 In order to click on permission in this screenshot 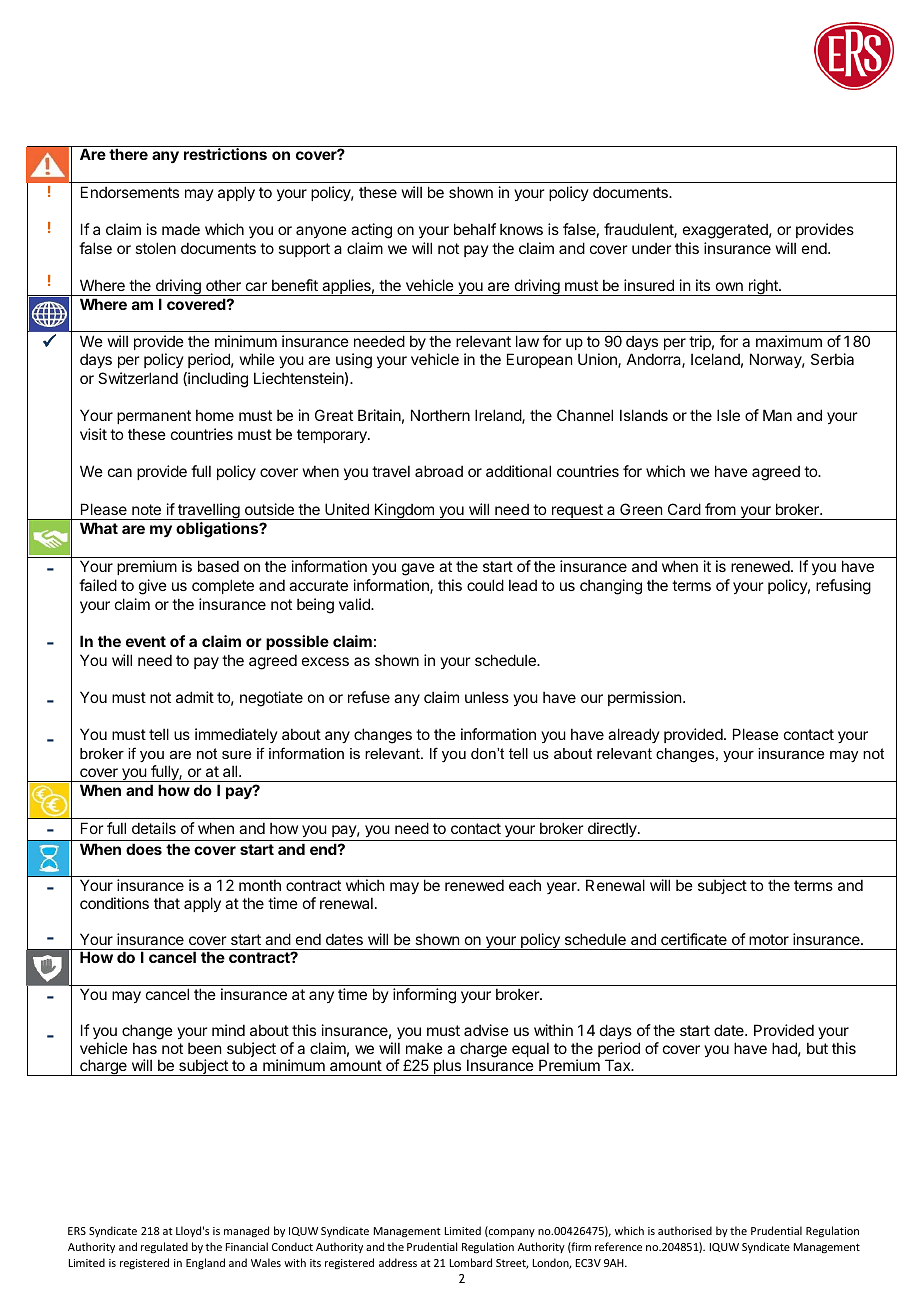, I will do `click(644, 698)`.
